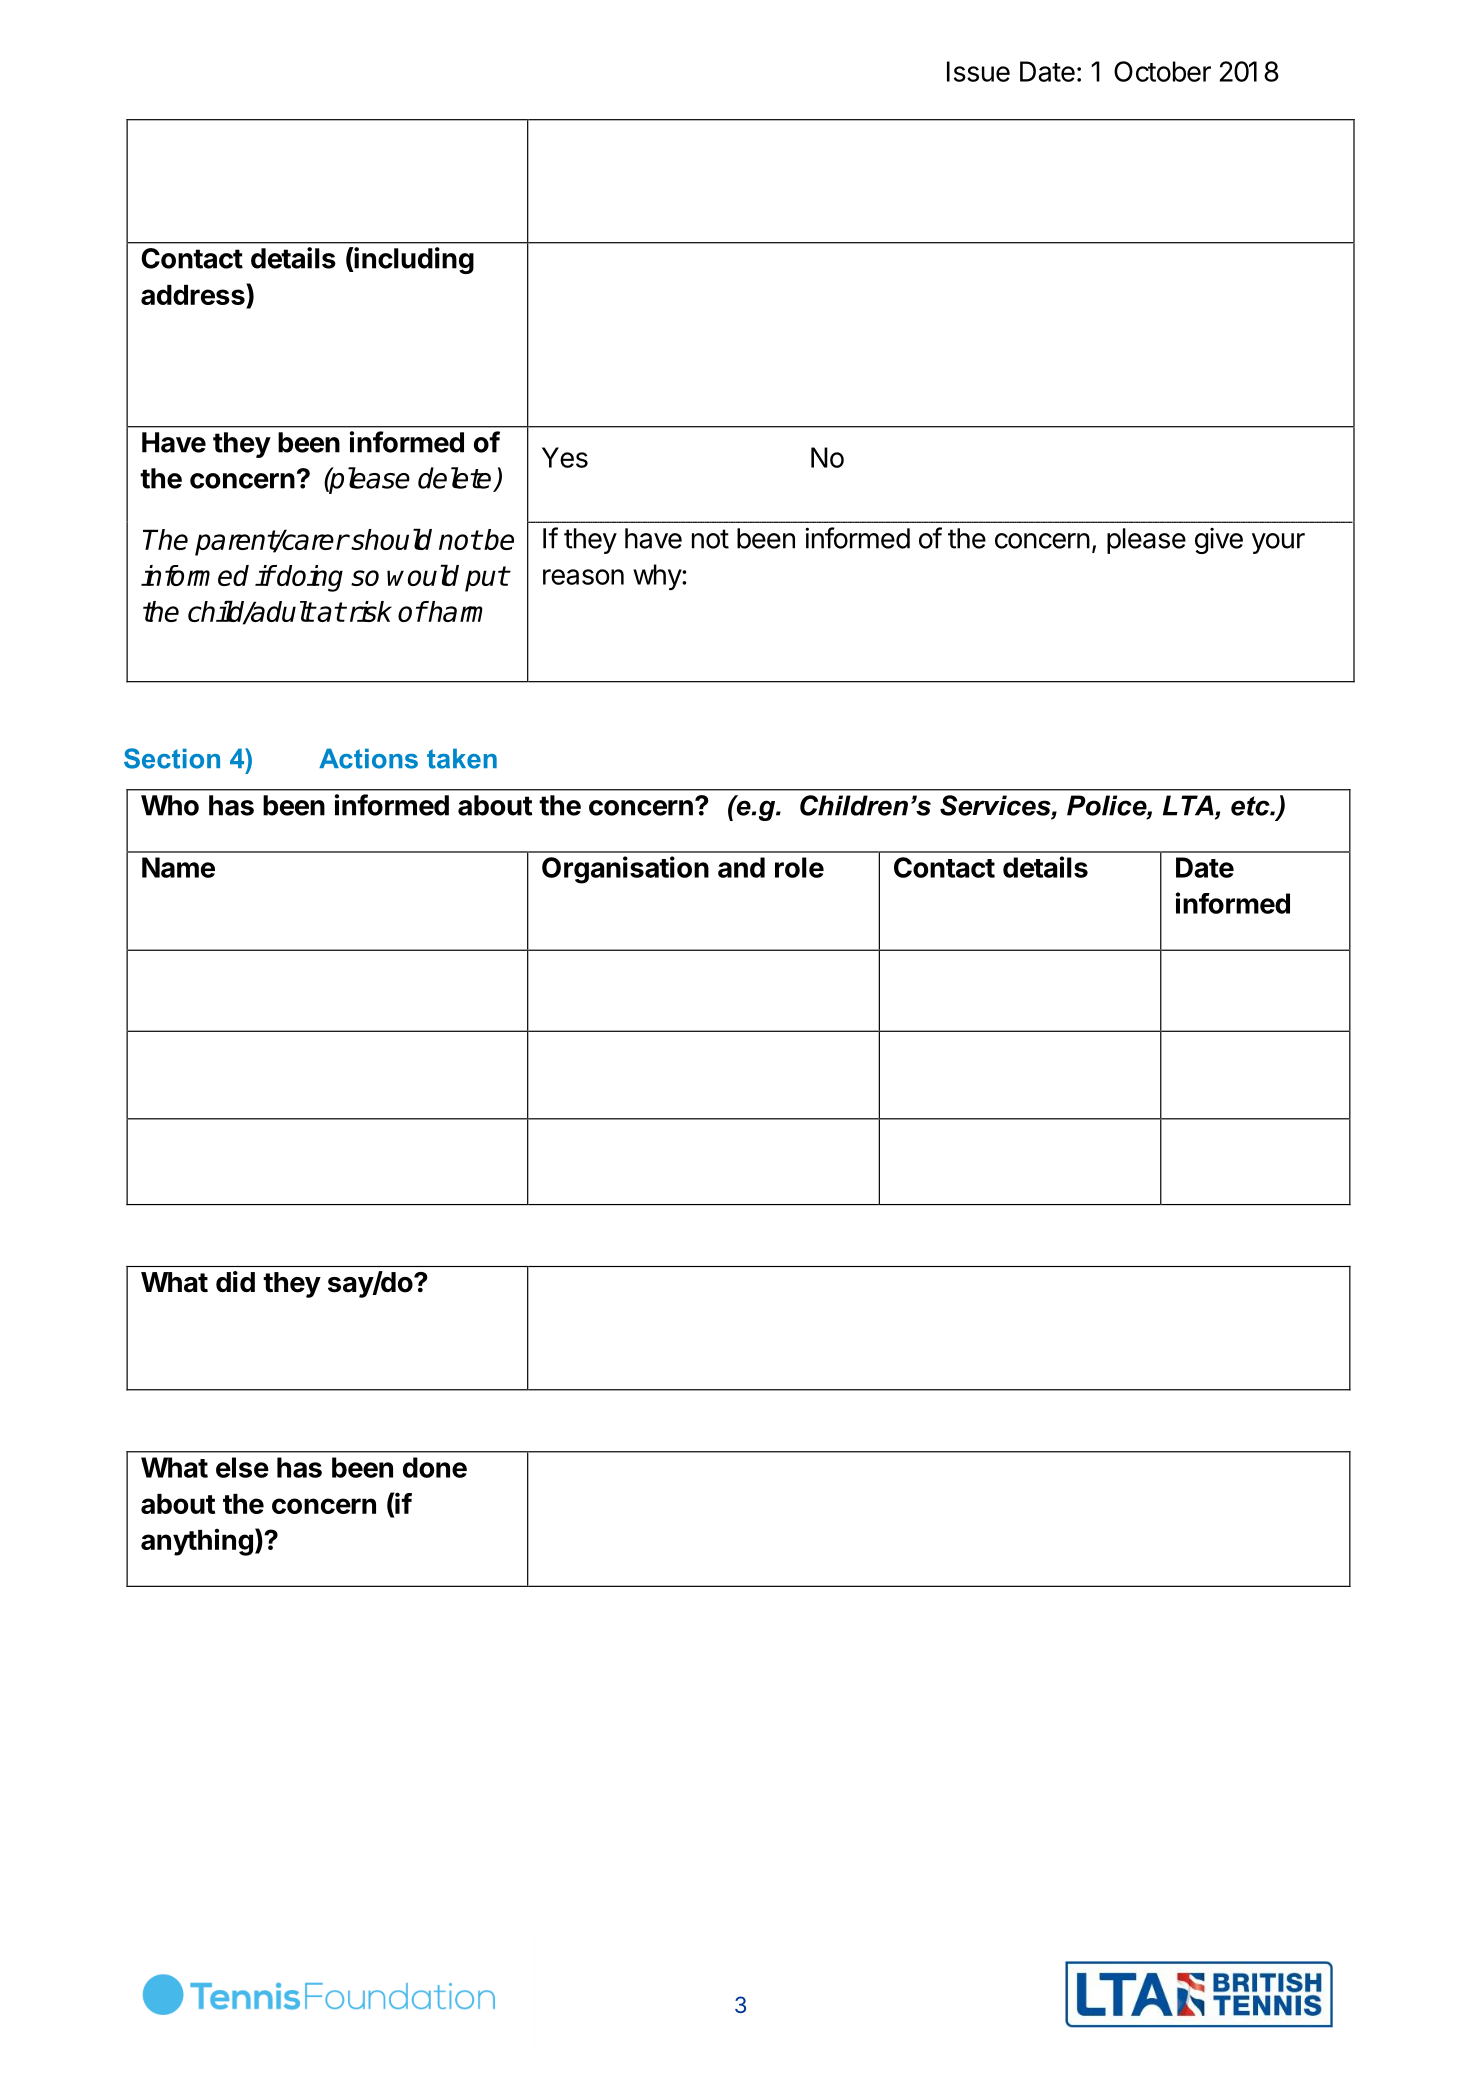 The height and width of the screenshot is (2089, 1477). I want to click on else, so click(242, 1467).
